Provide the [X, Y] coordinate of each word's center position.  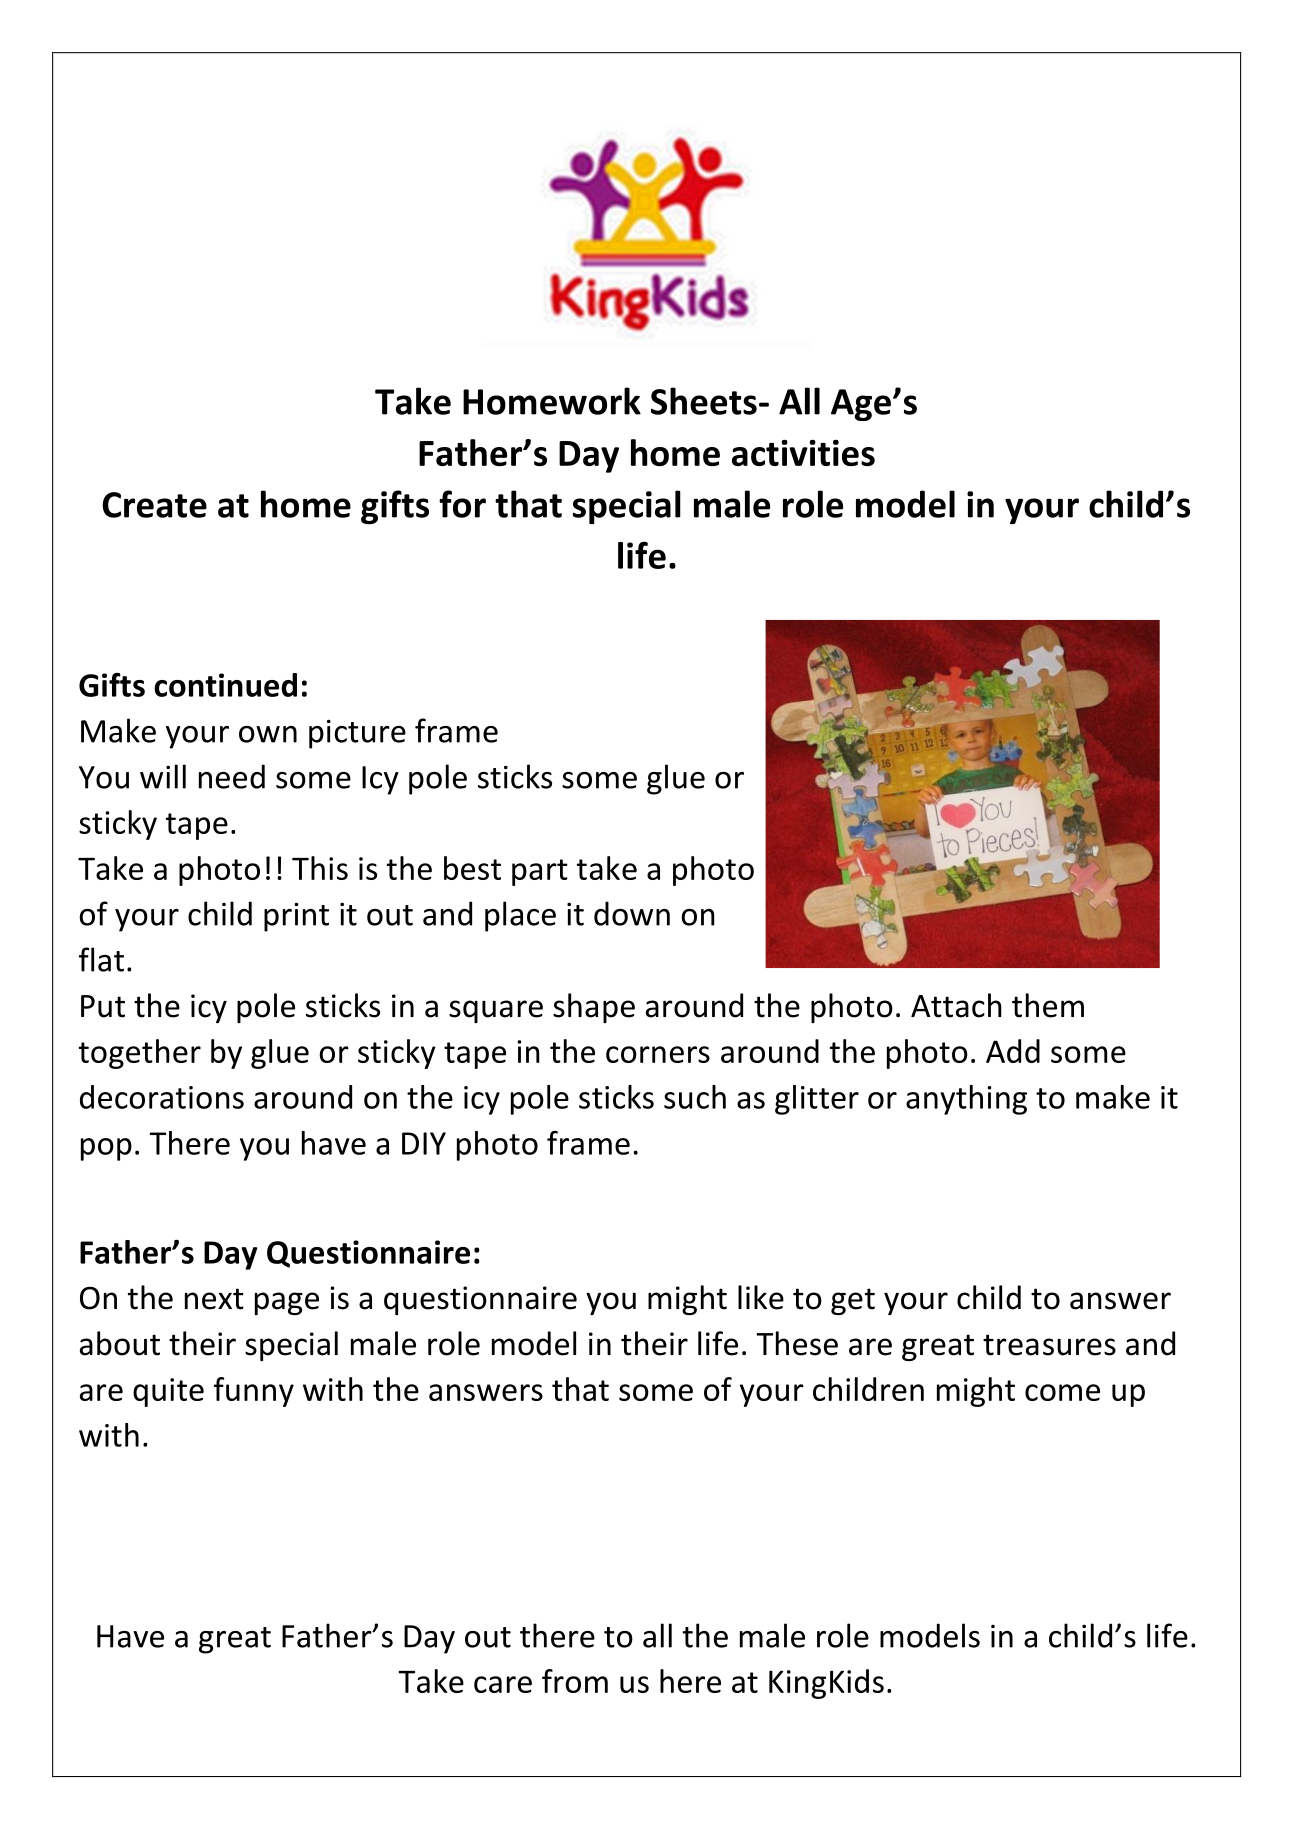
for [462, 504]
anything [966, 1100]
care [503, 1684]
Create [154, 505]
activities [803, 453]
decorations [162, 1097]
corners [658, 1054]
